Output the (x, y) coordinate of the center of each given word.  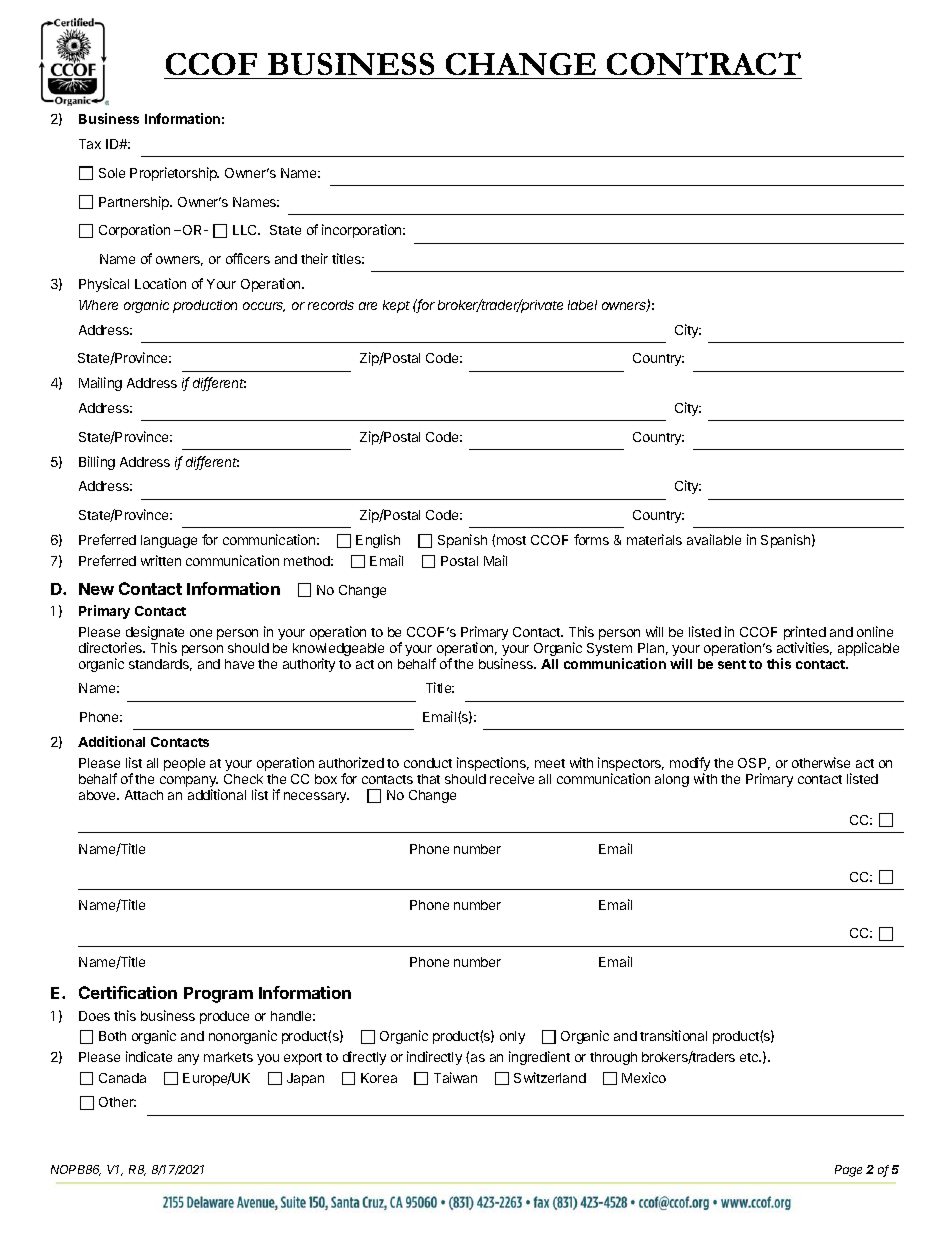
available (714, 539)
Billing (97, 463)
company (189, 783)
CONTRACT (704, 63)
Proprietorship (174, 174)
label (582, 305)
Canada (122, 1078)
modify (690, 765)
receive (512, 778)
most (511, 540)
